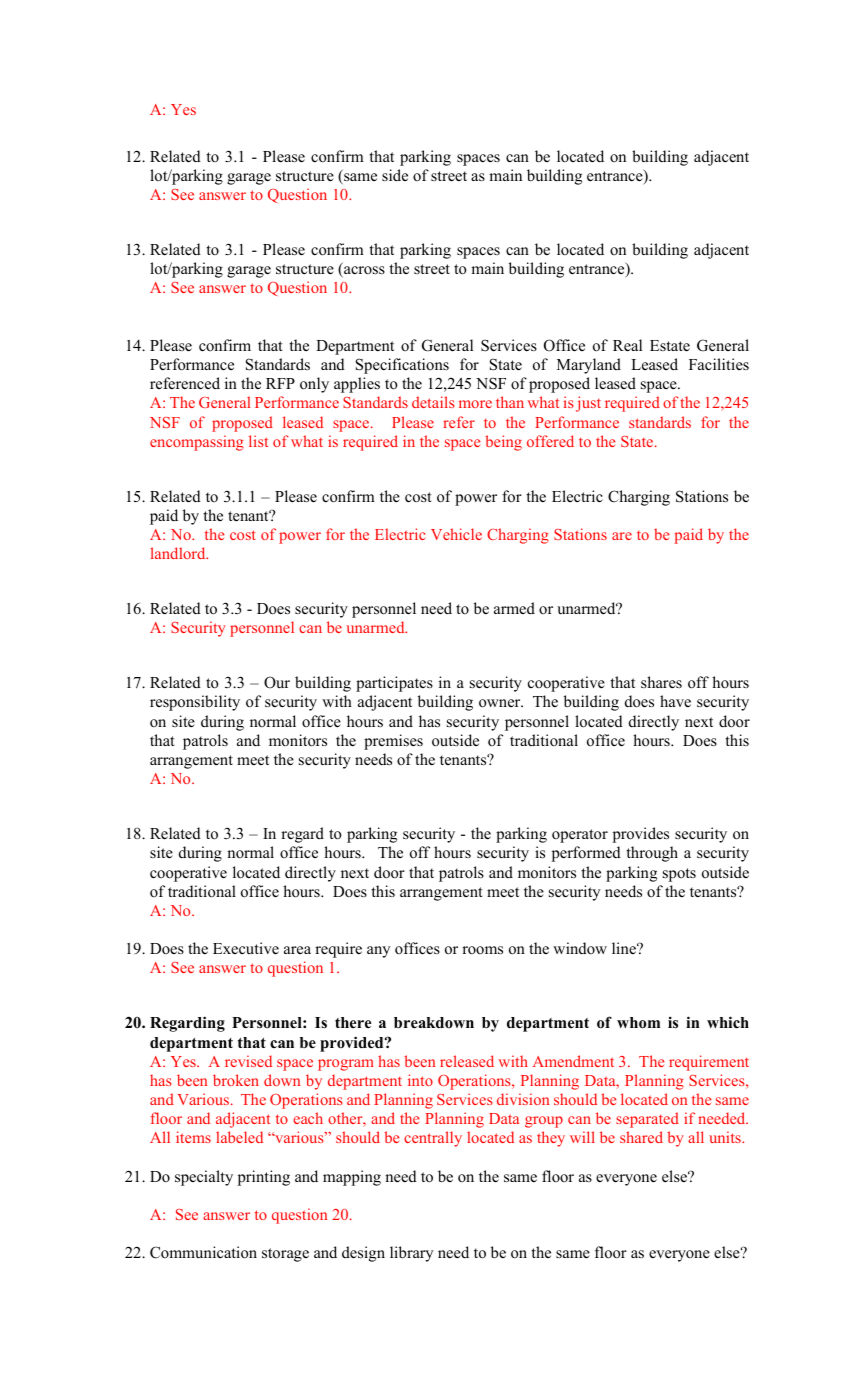 The height and width of the document is (1400, 849). Describe the element at coordinates (661, 682) in the document. I see `shares` at that location.
